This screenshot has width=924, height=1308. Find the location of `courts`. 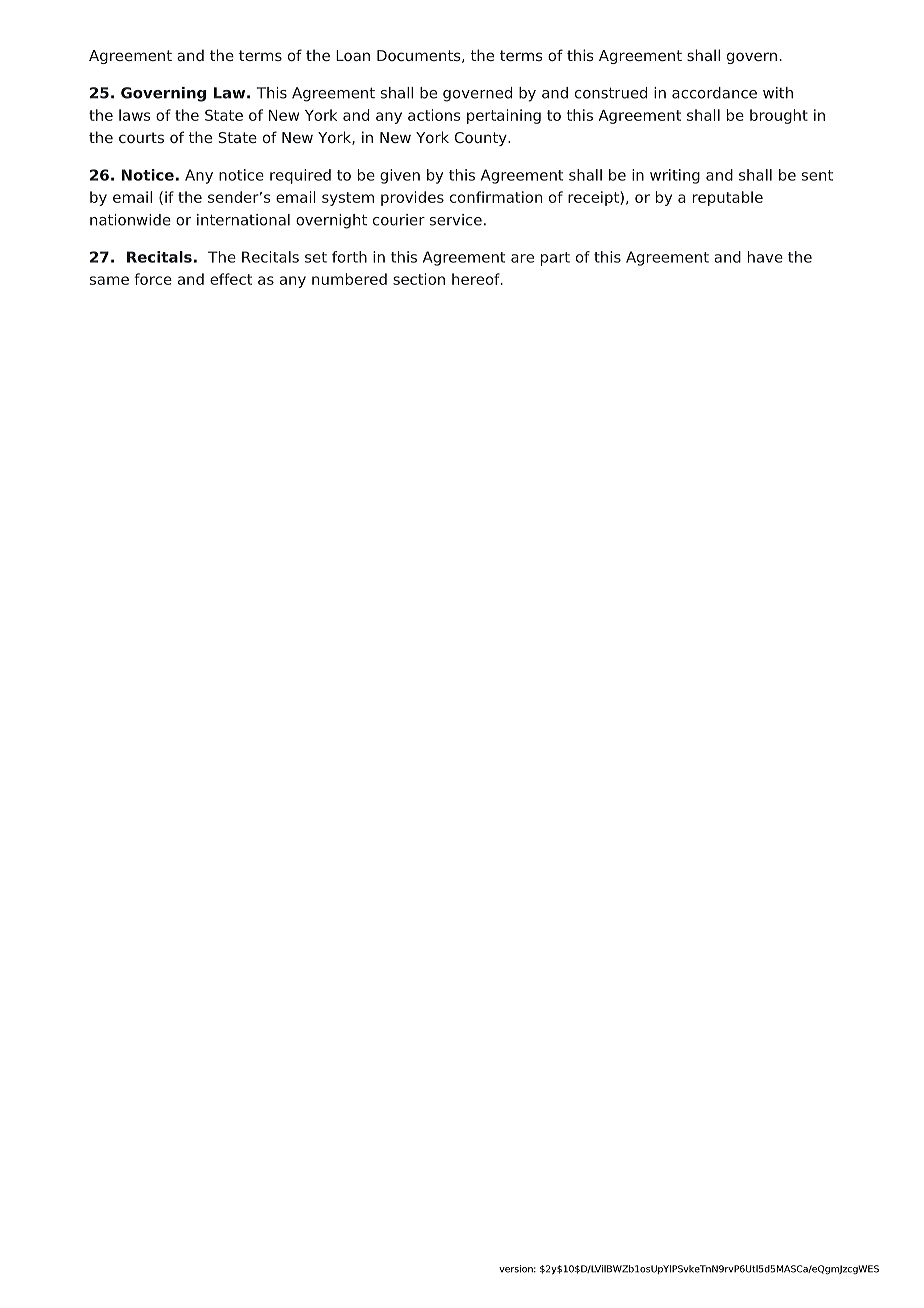

courts is located at coordinates (141, 137).
